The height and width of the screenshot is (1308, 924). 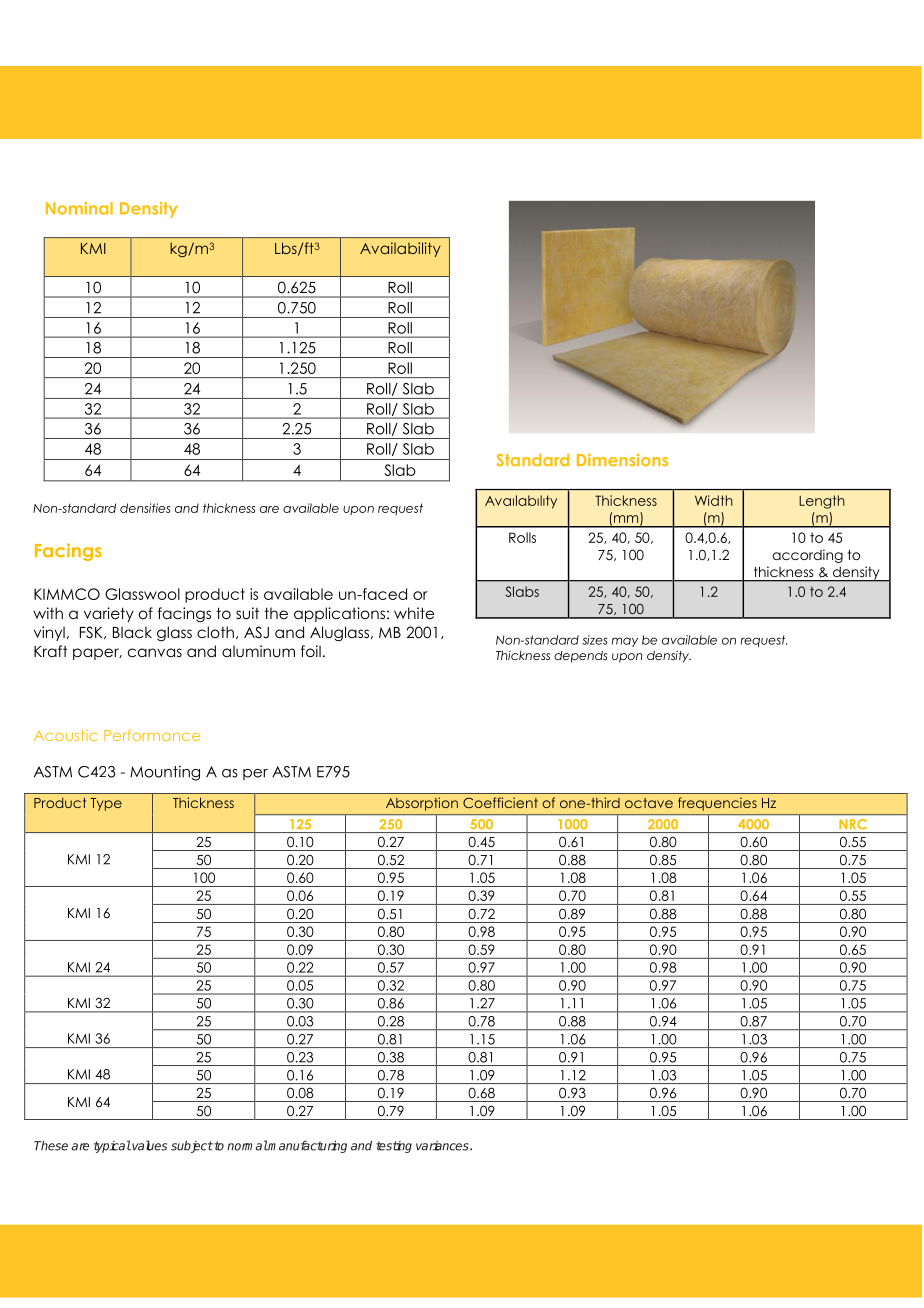 What do you see at coordinates (79, 208) in the screenshot?
I see `Nominal` at bounding box center [79, 208].
